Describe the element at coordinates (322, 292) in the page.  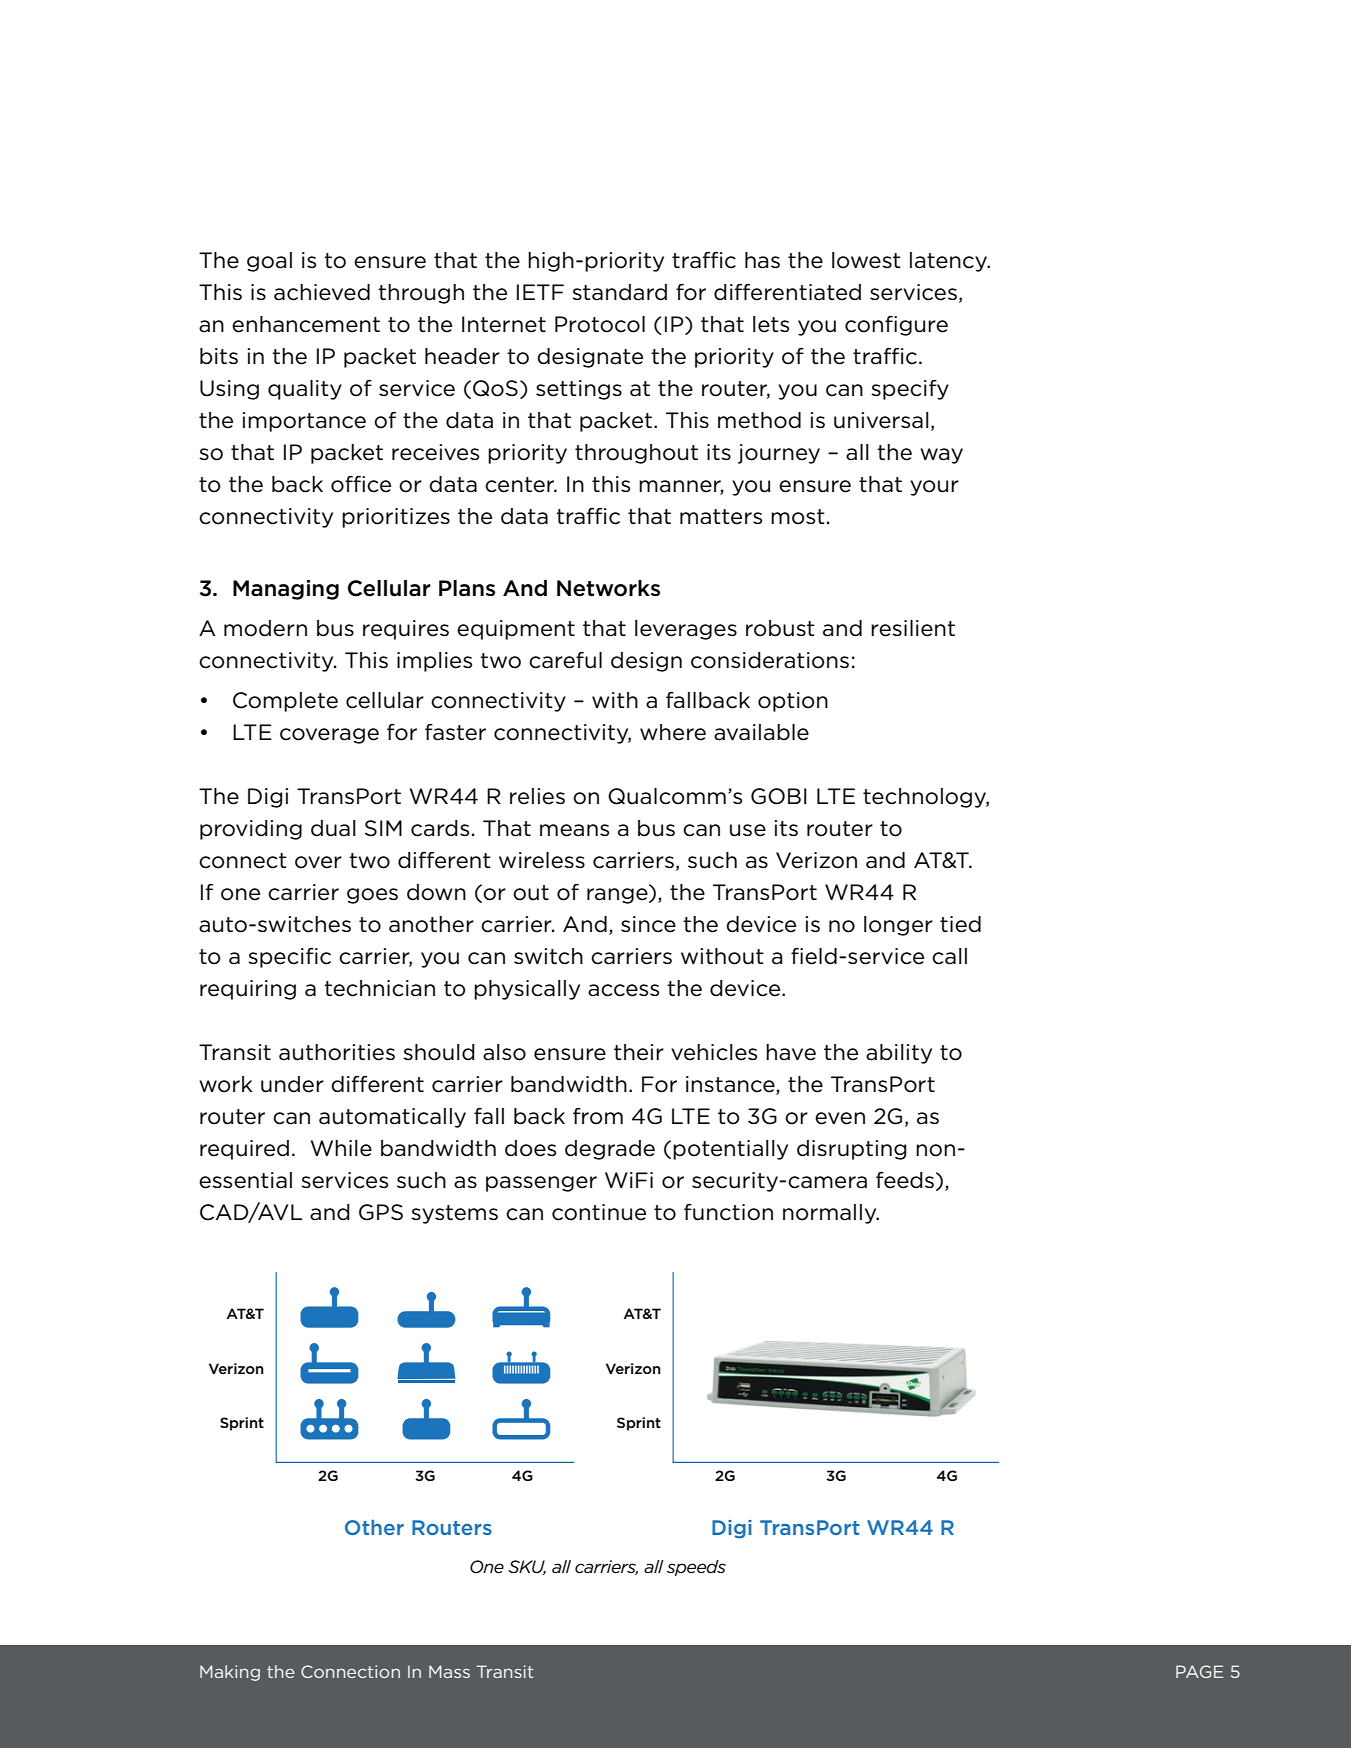
I see `achieved` at that location.
